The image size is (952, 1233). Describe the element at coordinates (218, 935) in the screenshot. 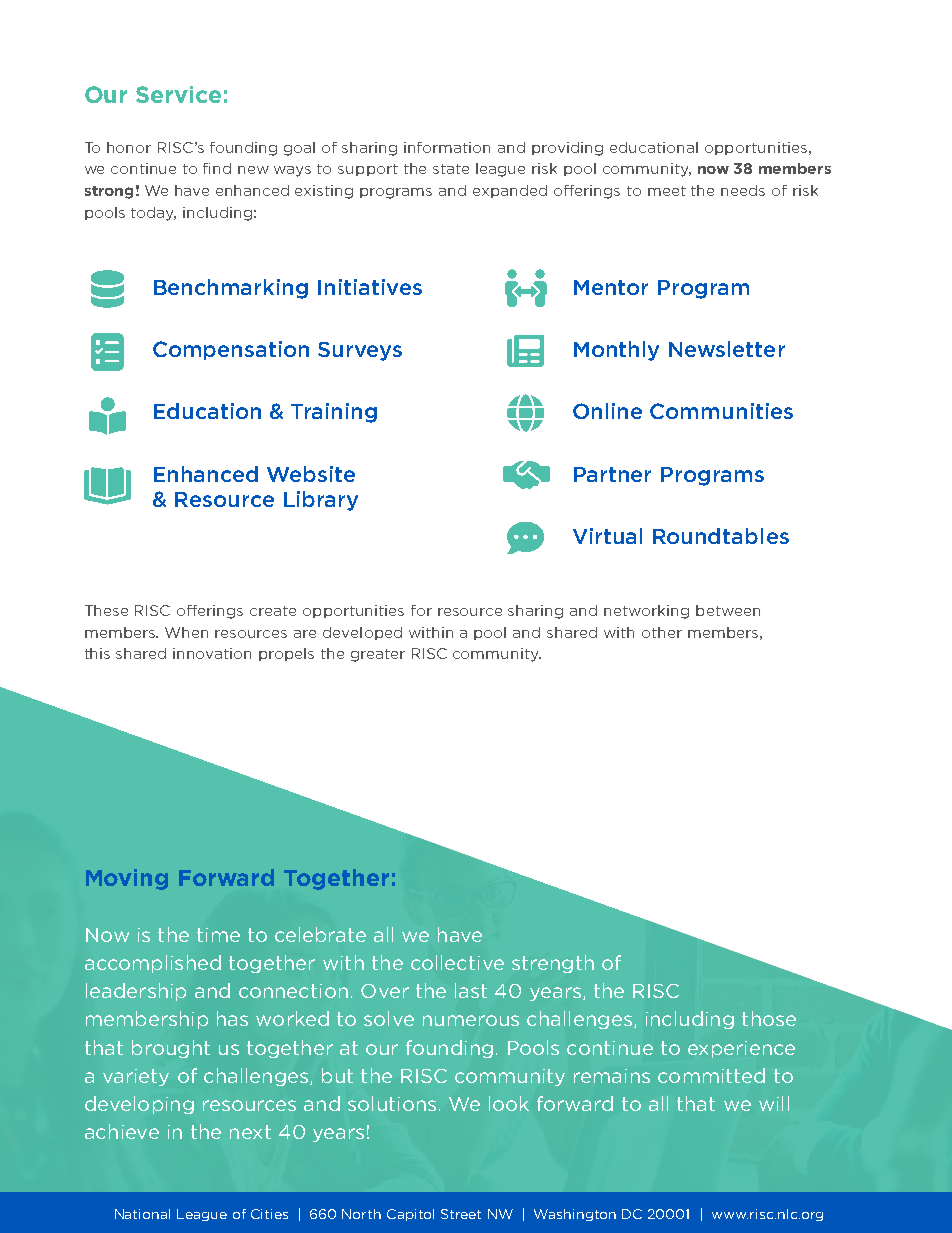

I see `time` at that location.
